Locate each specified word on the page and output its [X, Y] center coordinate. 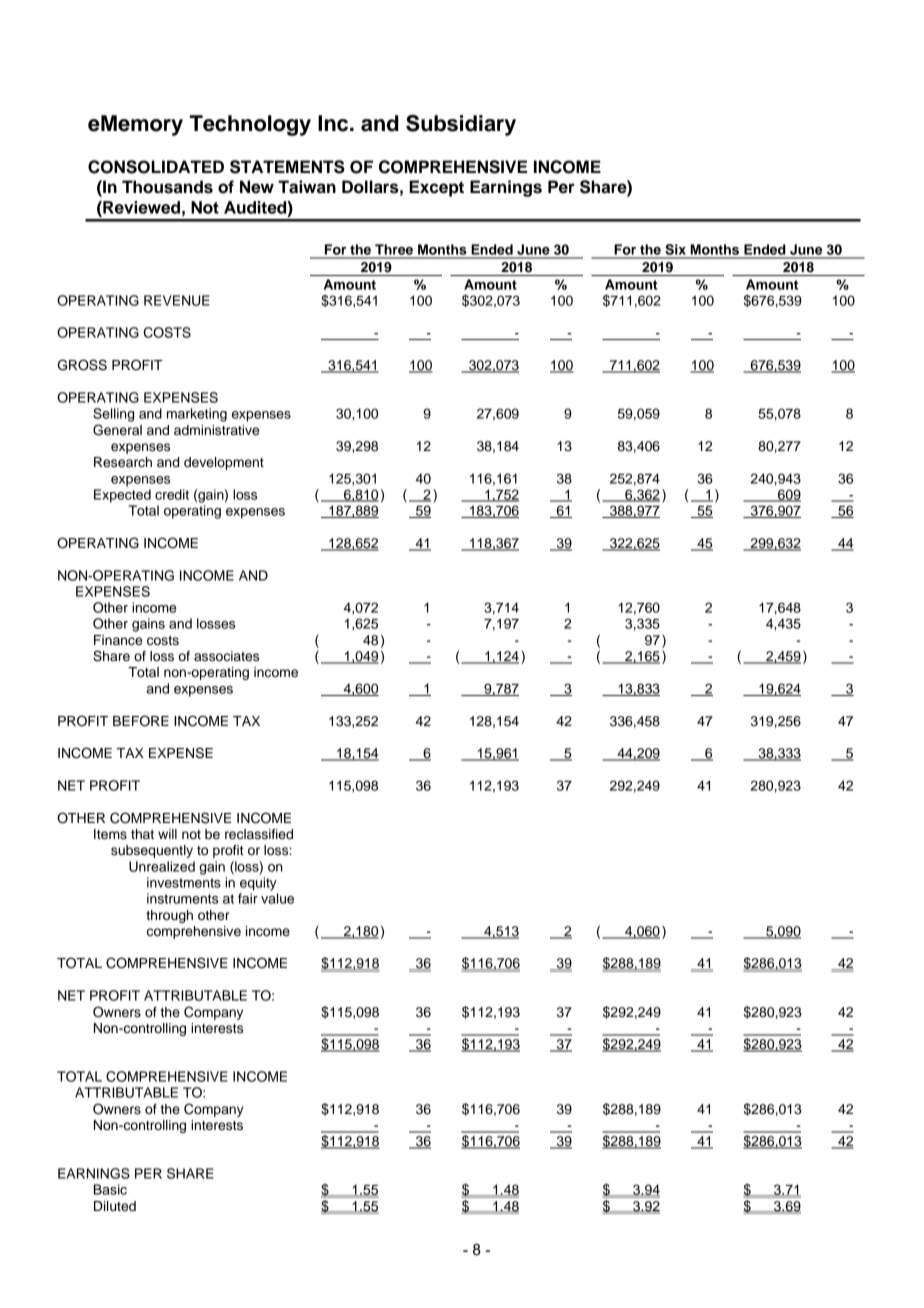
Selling [113, 415]
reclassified [259, 834]
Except [436, 188]
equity [258, 884]
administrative [216, 430]
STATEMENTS [287, 167]
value [277, 898]
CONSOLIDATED [156, 167]
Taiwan [307, 187]
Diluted [115, 1206]
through [169, 916]
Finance [118, 640]
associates [226, 656]
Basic [110, 1189]
